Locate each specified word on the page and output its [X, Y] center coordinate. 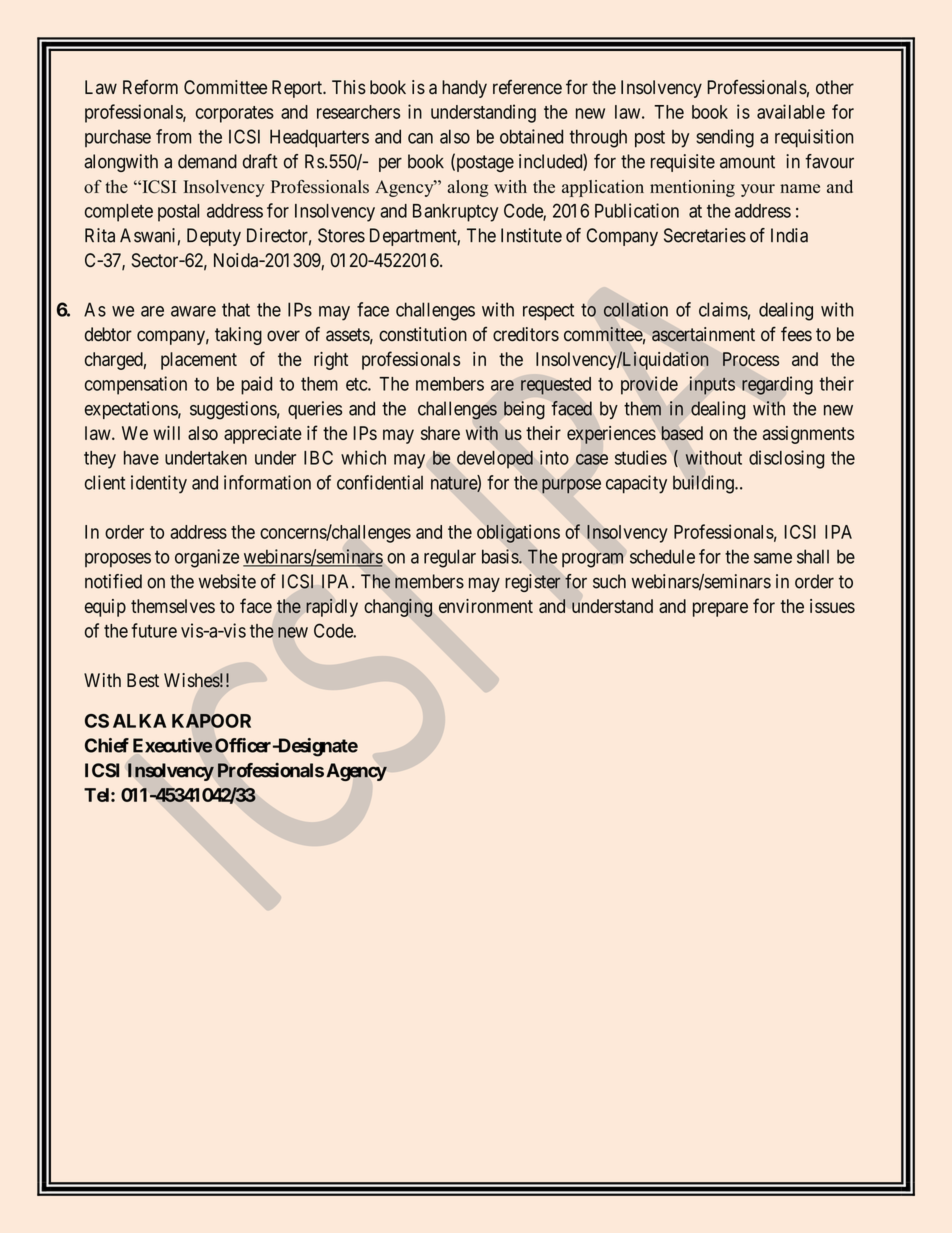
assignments [808, 435]
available [791, 111]
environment [486, 606]
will [166, 433]
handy [464, 89]
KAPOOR [211, 721]
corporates [235, 114]
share [440, 433]
